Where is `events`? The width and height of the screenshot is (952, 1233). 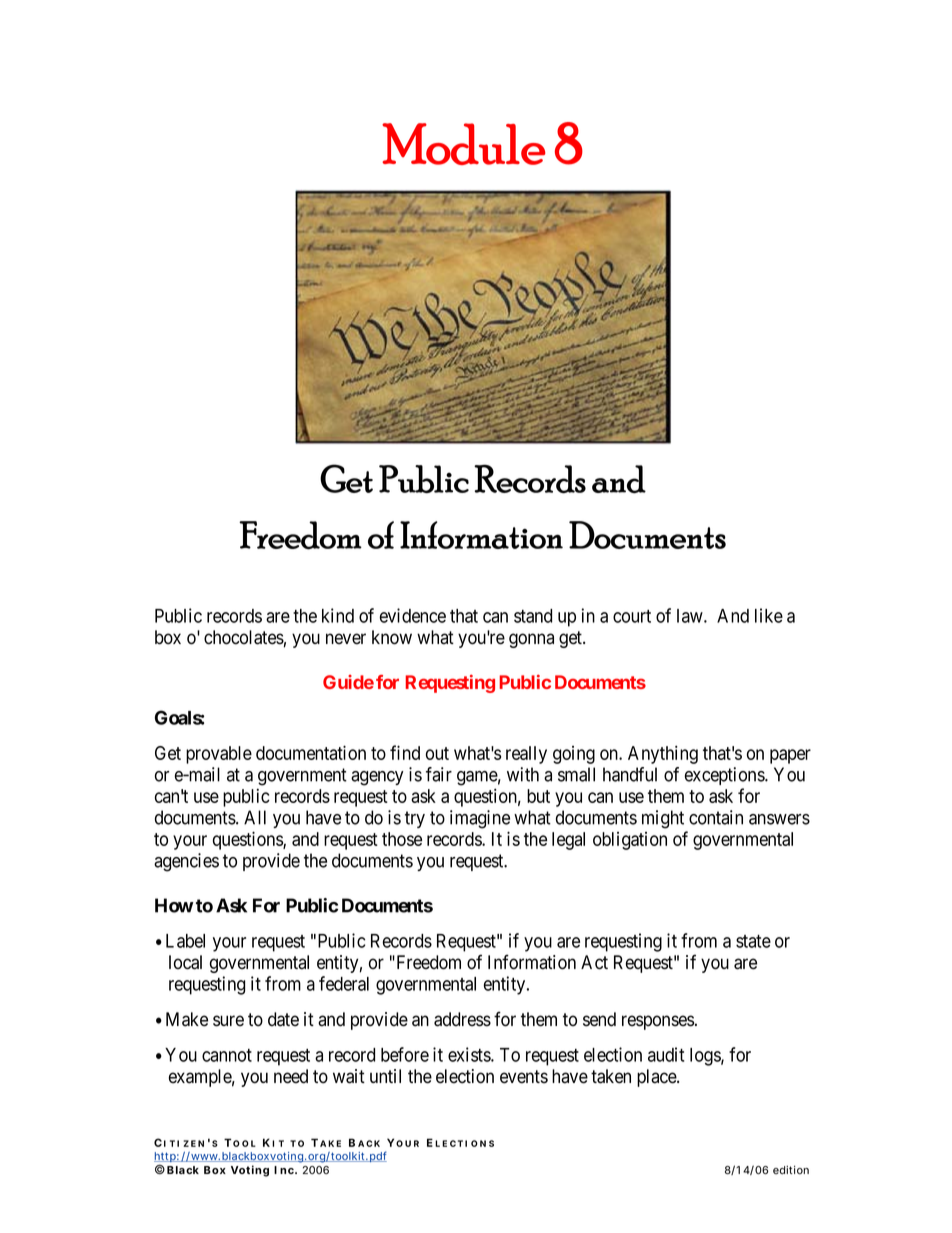
events is located at coordinates (524, 1077).
